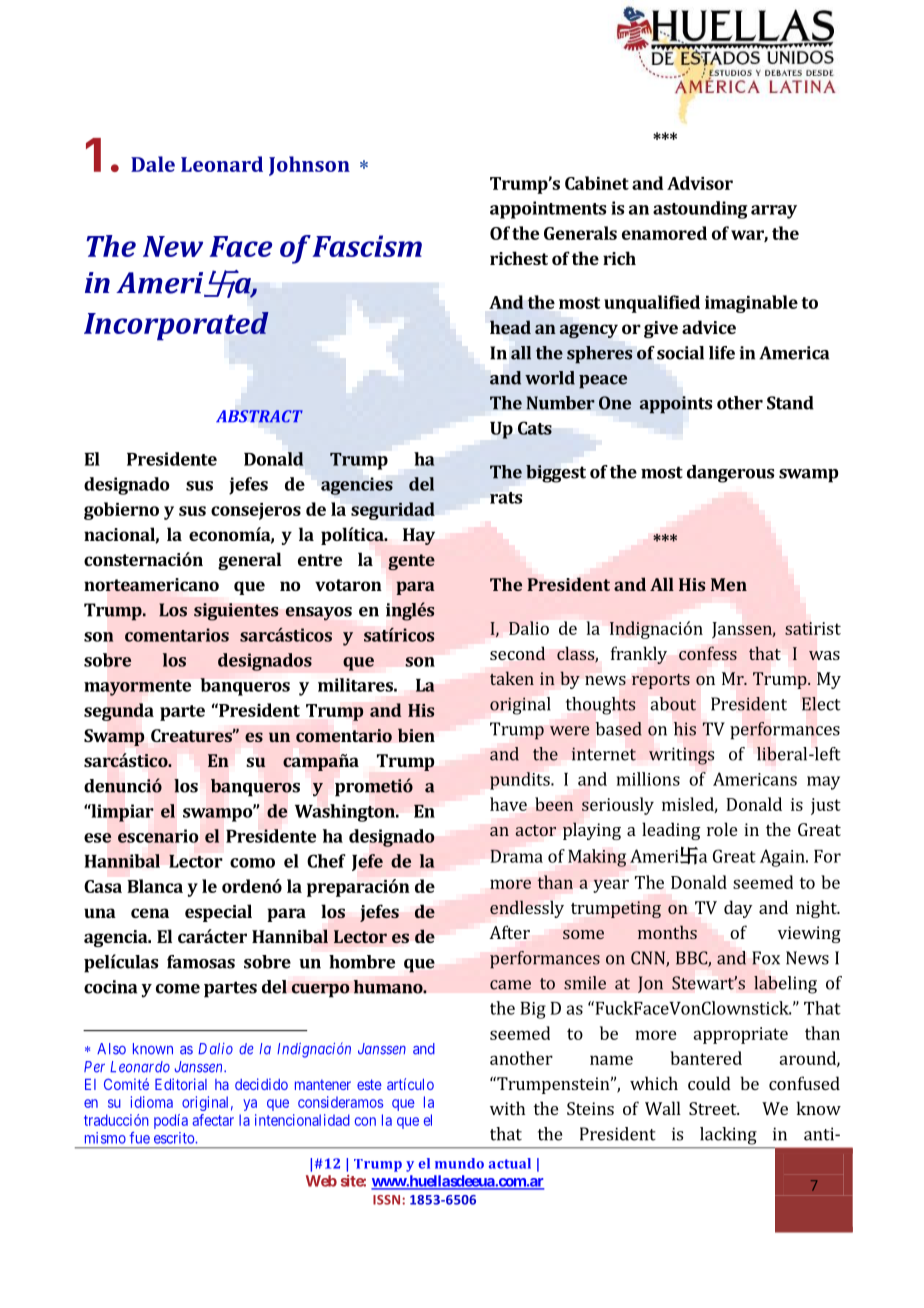  What do you see at coordinates (153, 164) in the image?
I see `Dale` at bounding box center [153, 164].
